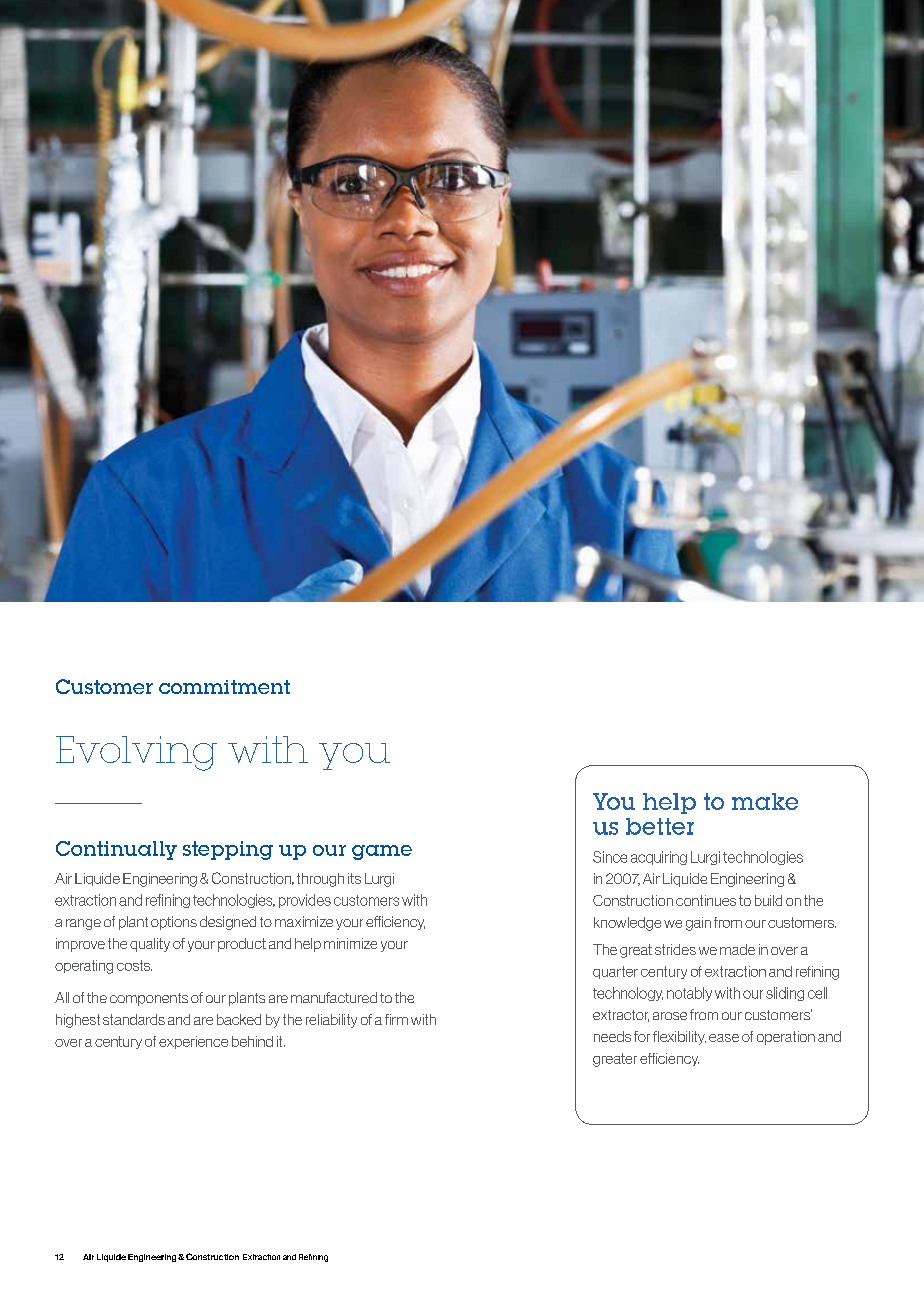 The height and width of the page is (1308, 924). Describe the element at coordinates (174, 923) in the page. I see `options` at that location.
